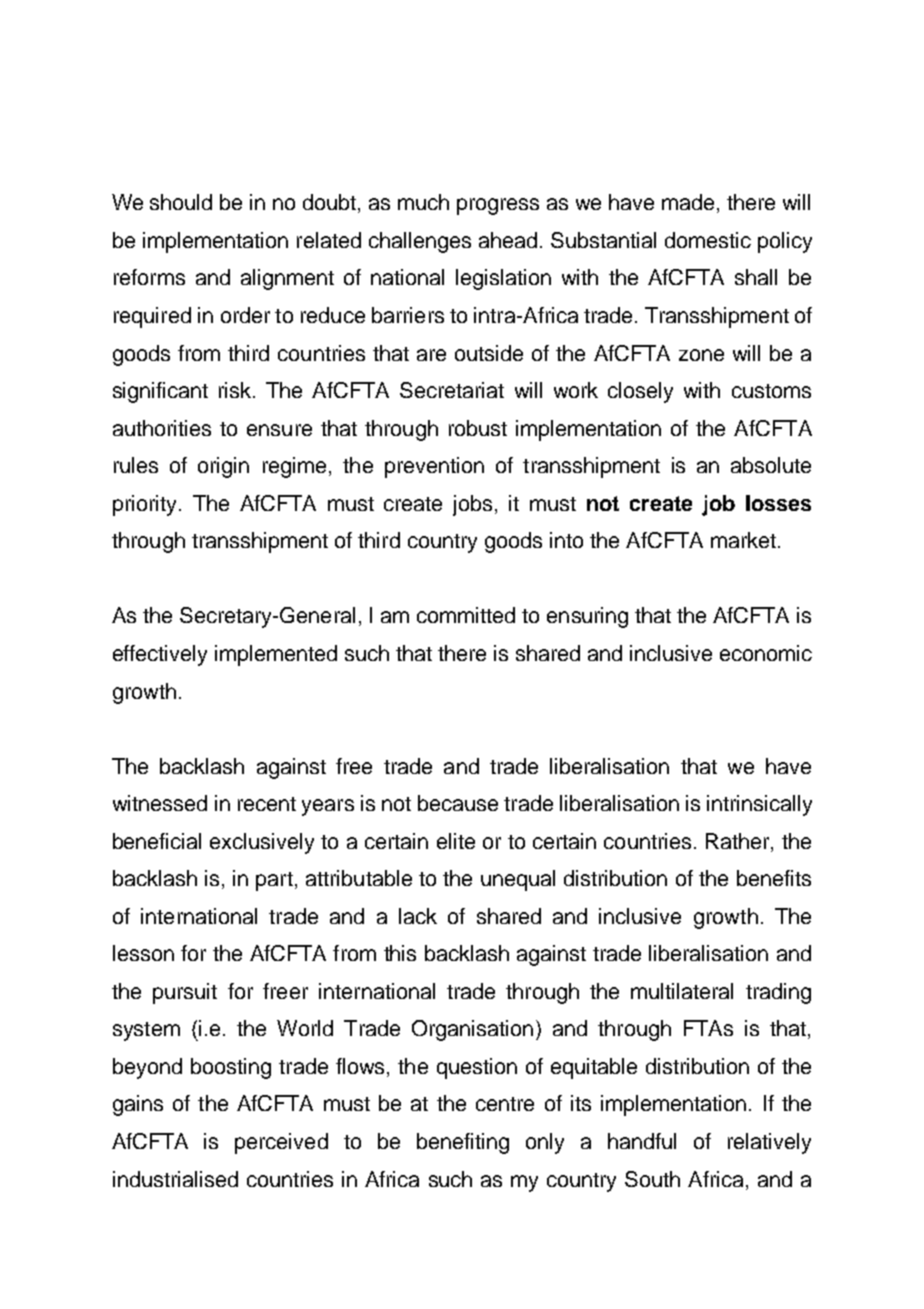  Describe the element at coordinates (274, 881) in the screenshot. I see `part` at that location.
